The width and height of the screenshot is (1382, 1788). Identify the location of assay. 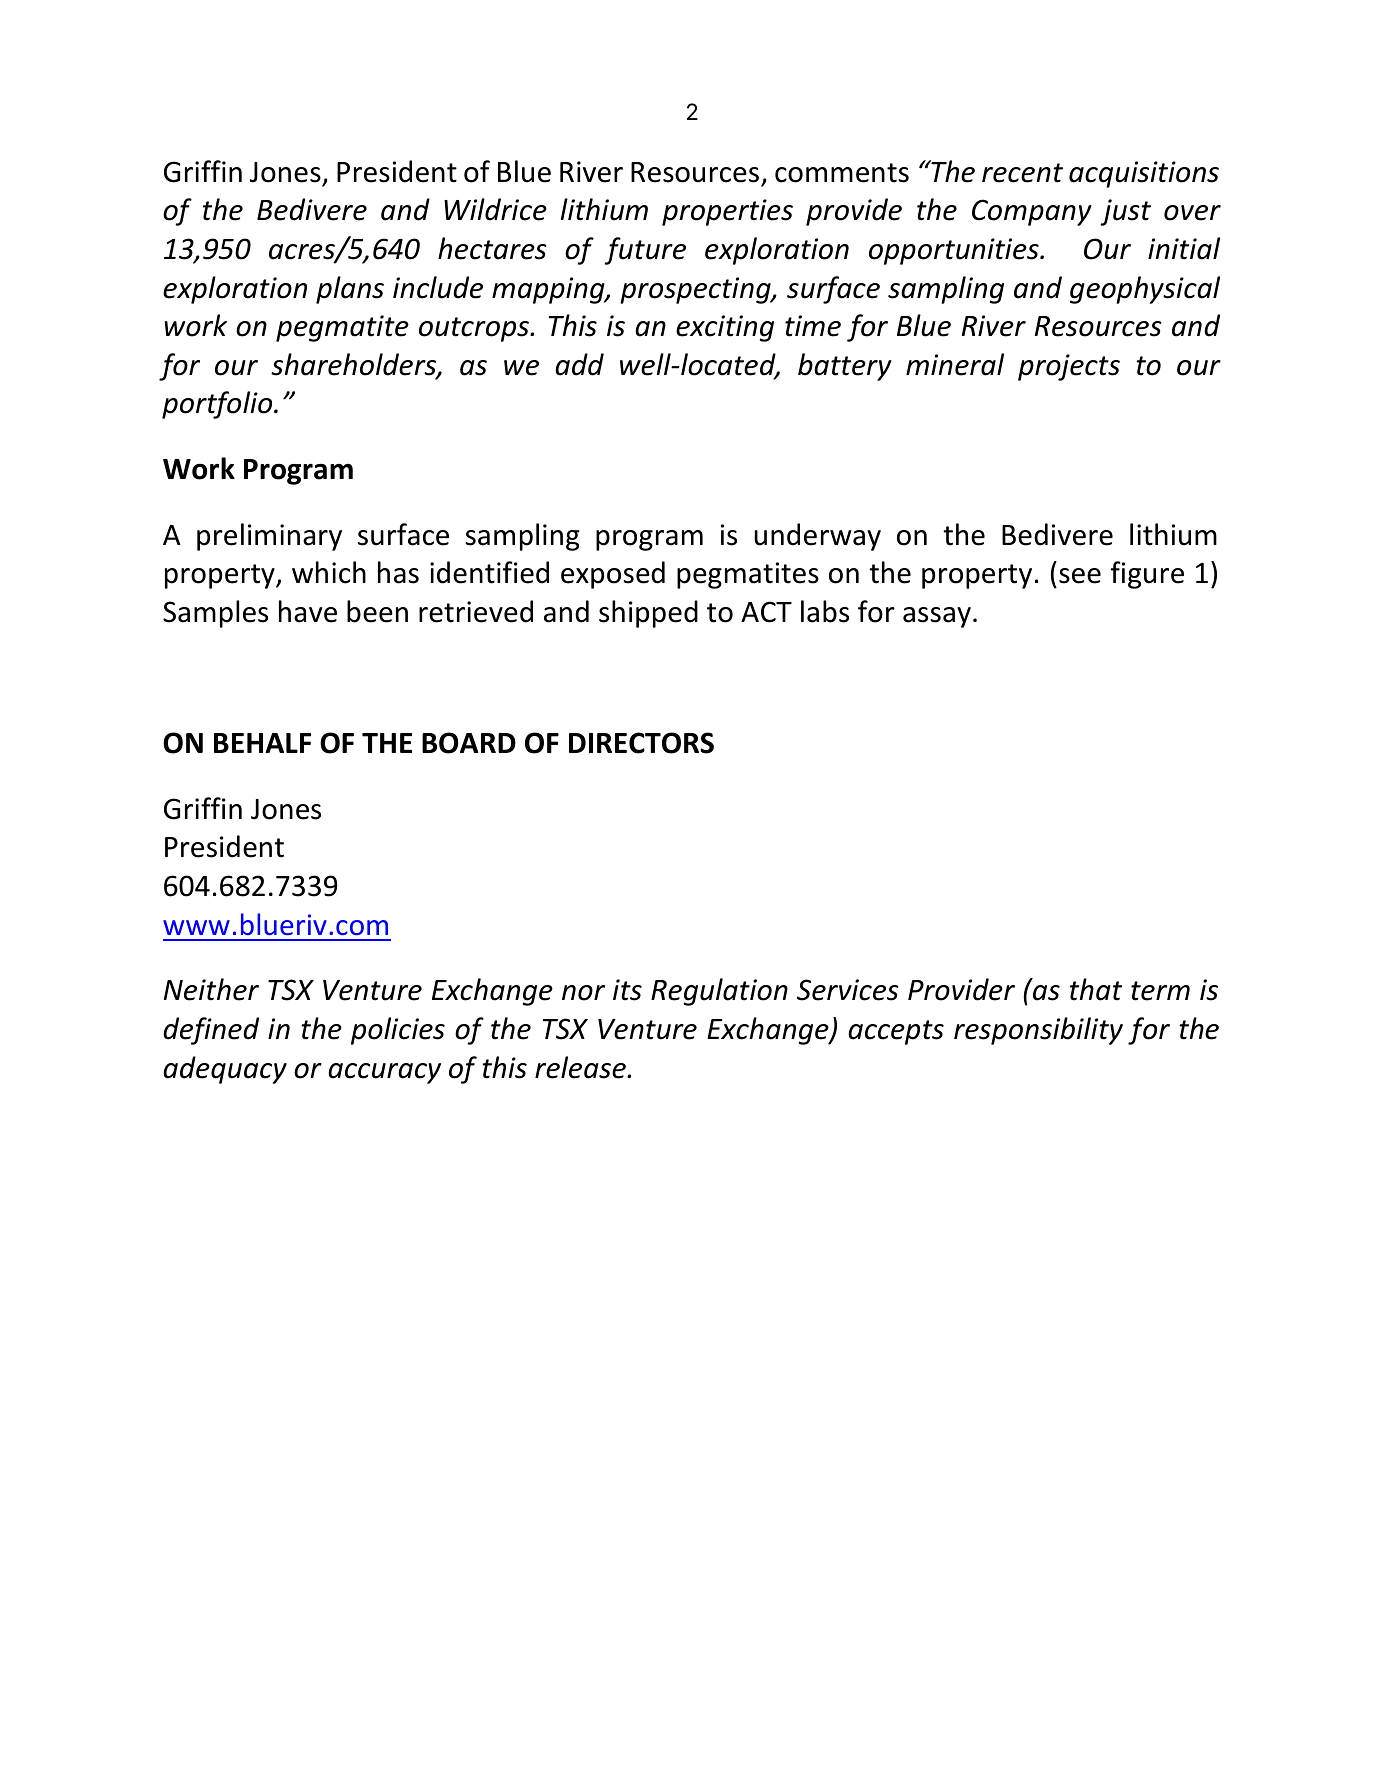
(937, 617).
